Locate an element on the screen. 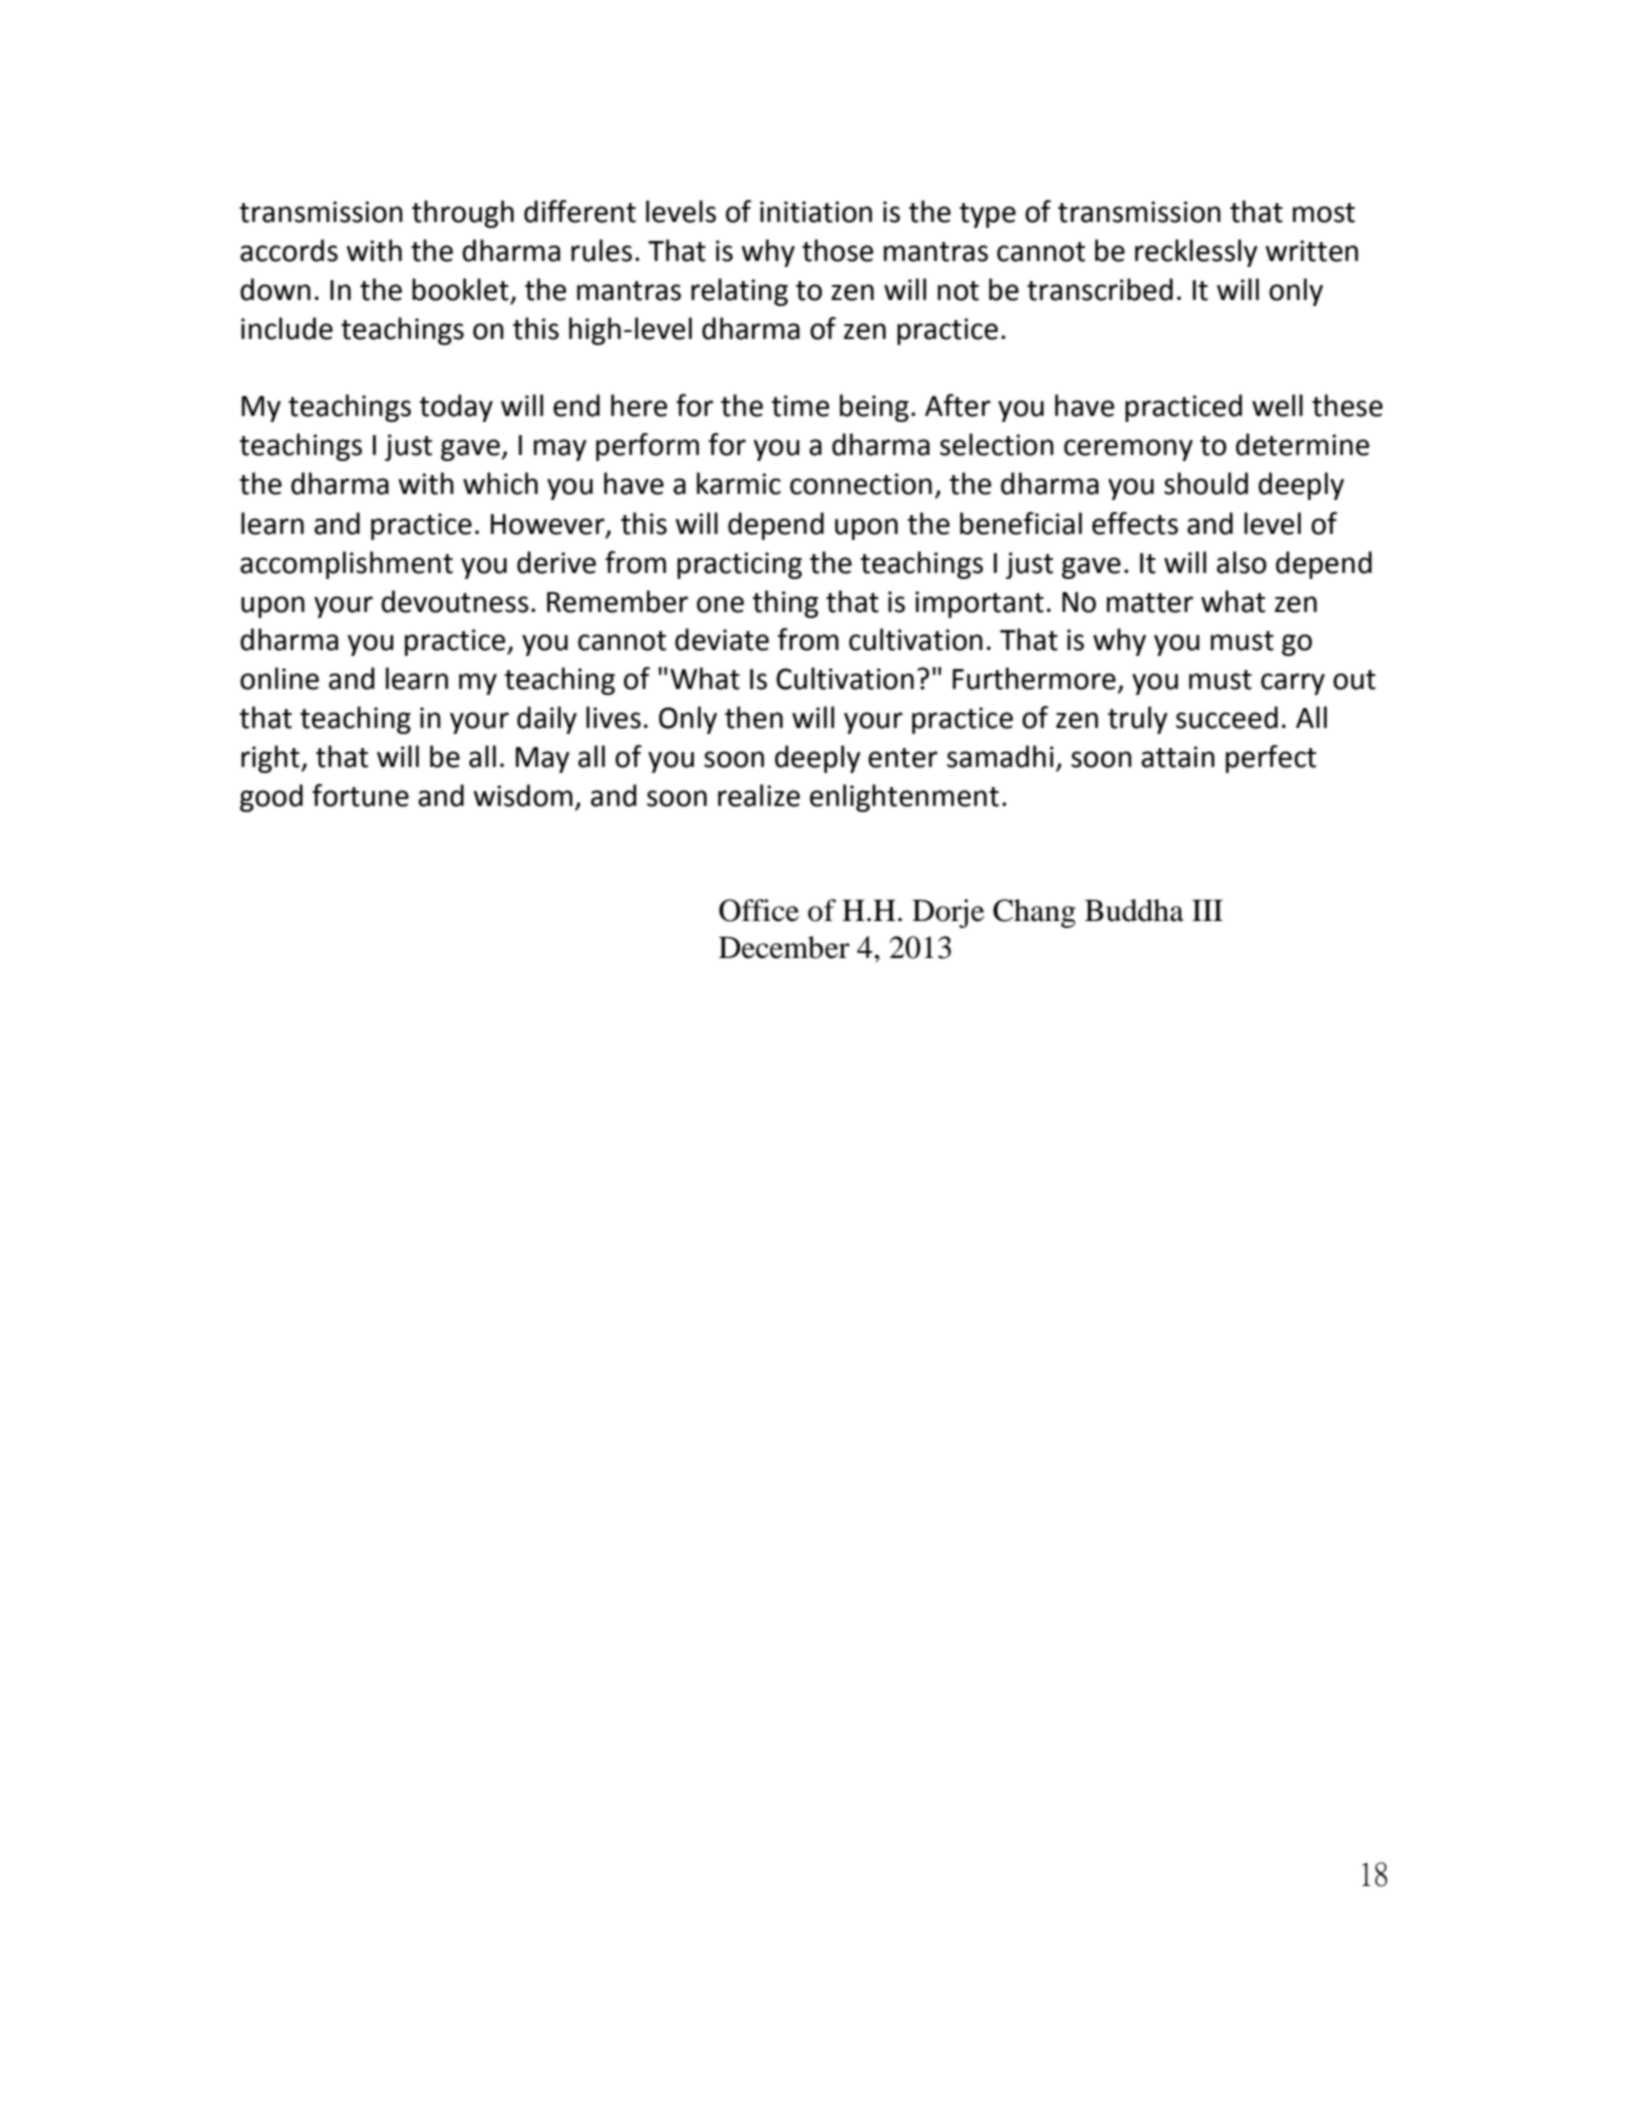 This screenshot has width=1628, height=2106. through is located at coordinates (463, 214).
